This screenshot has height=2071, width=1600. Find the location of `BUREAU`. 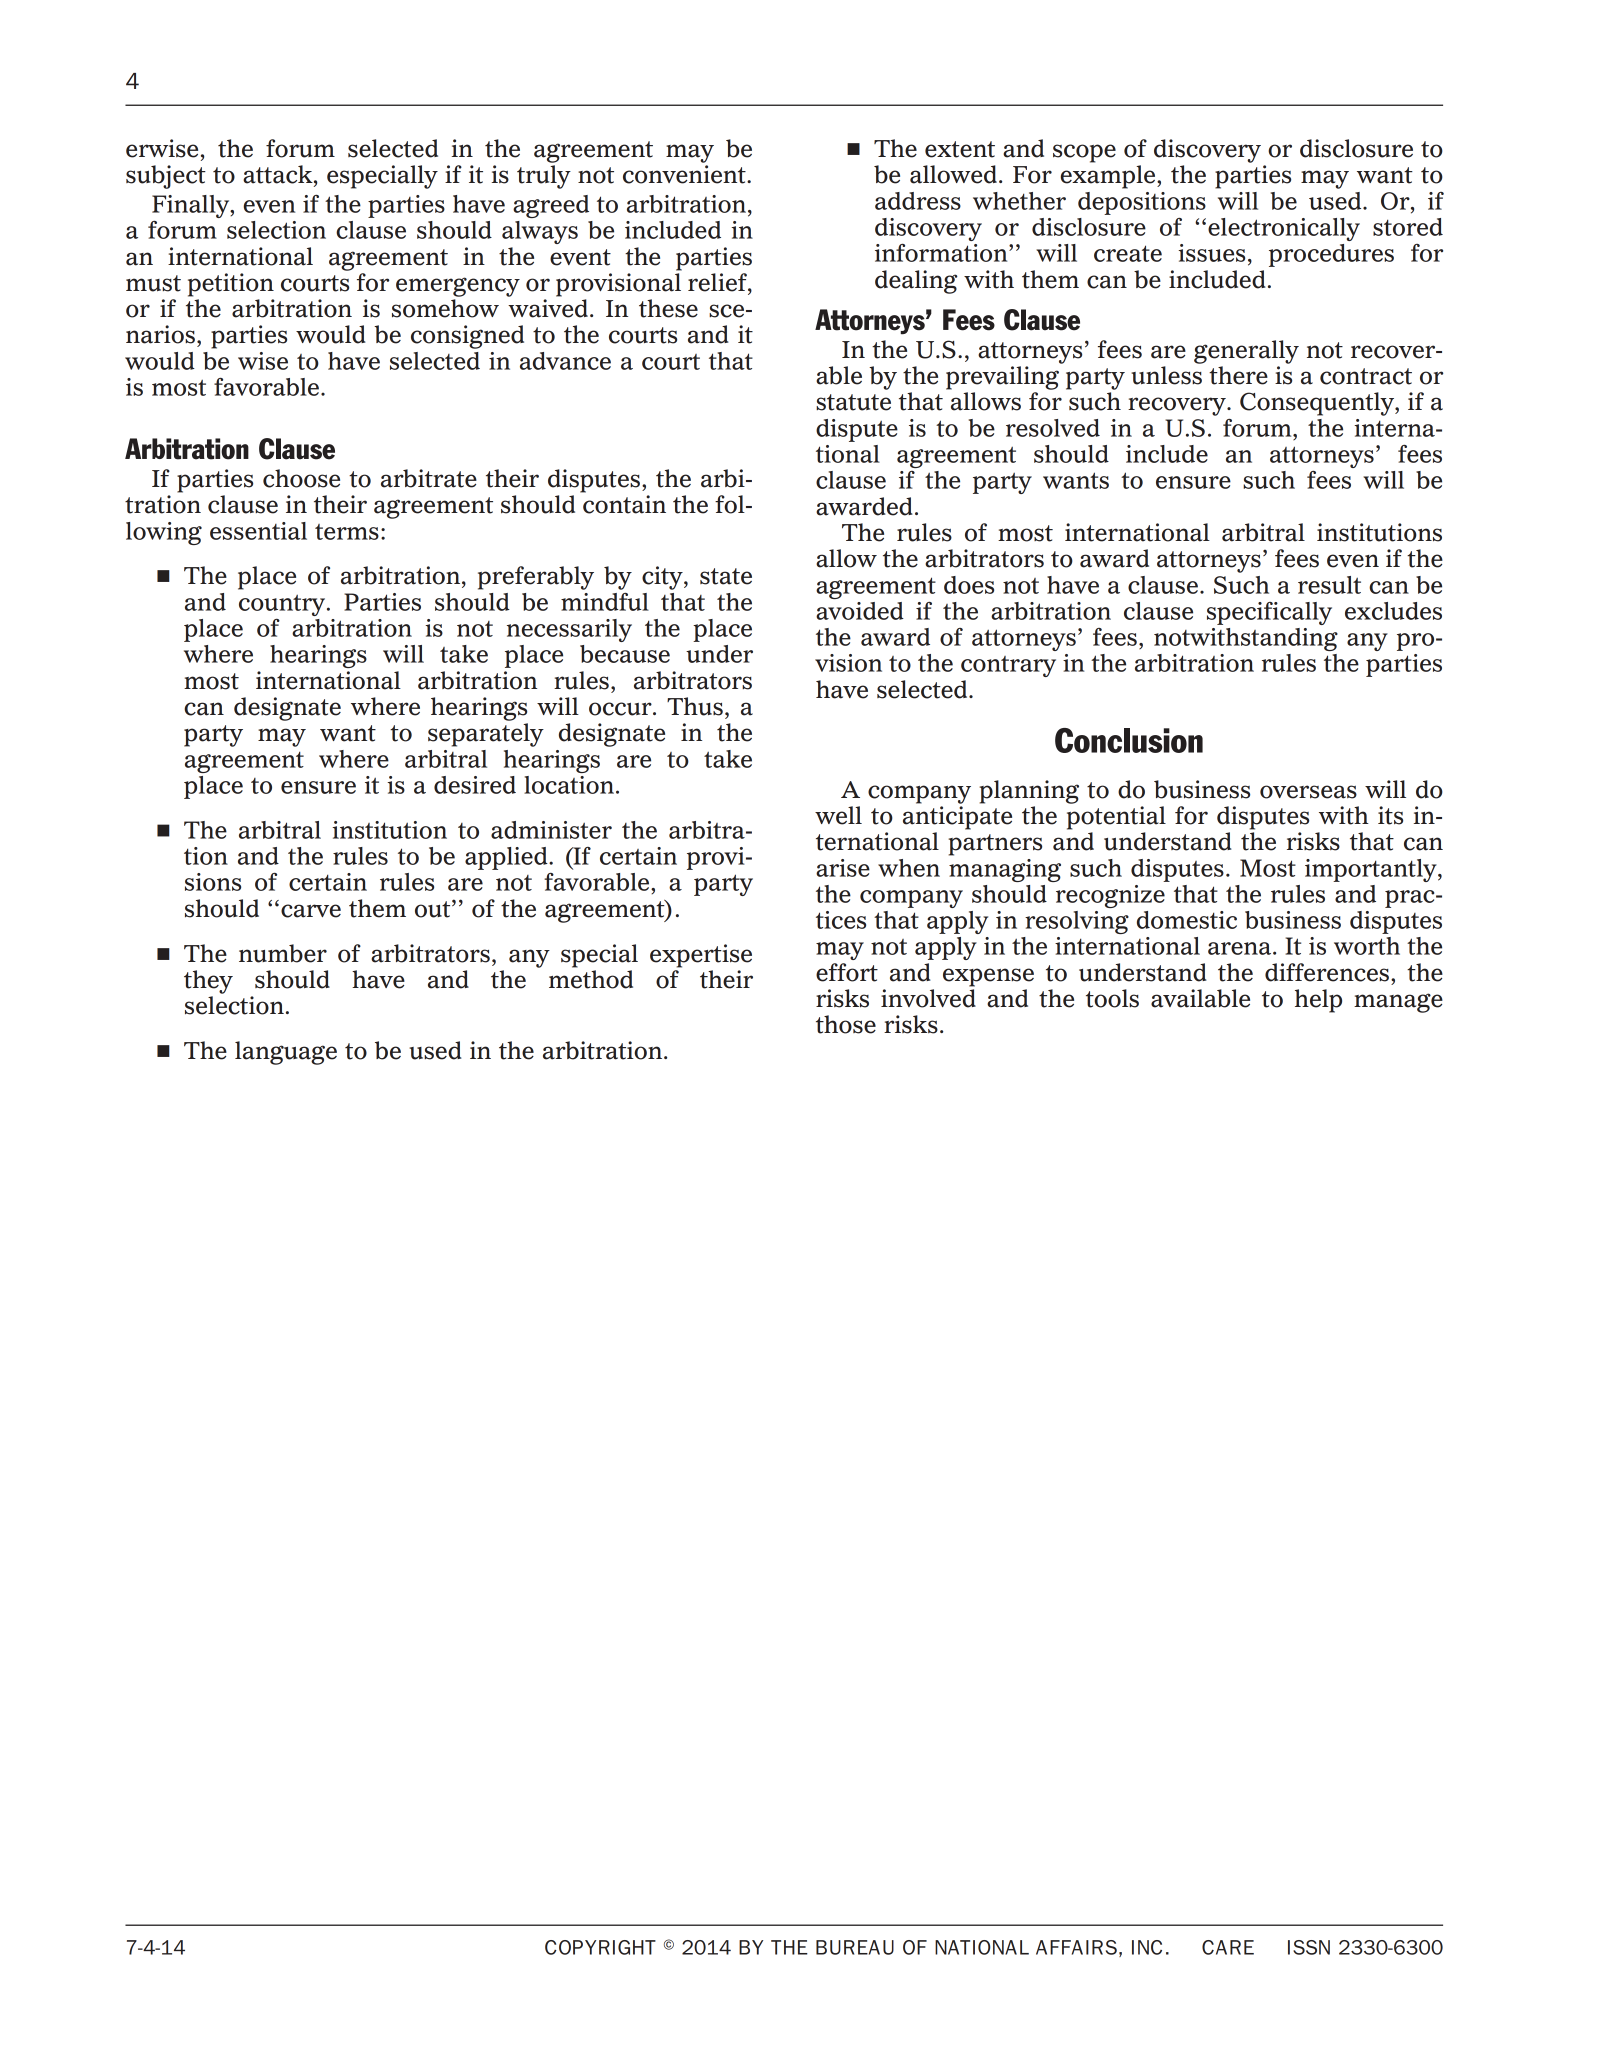

BUREAU is located at coordinates (855, 1947).
